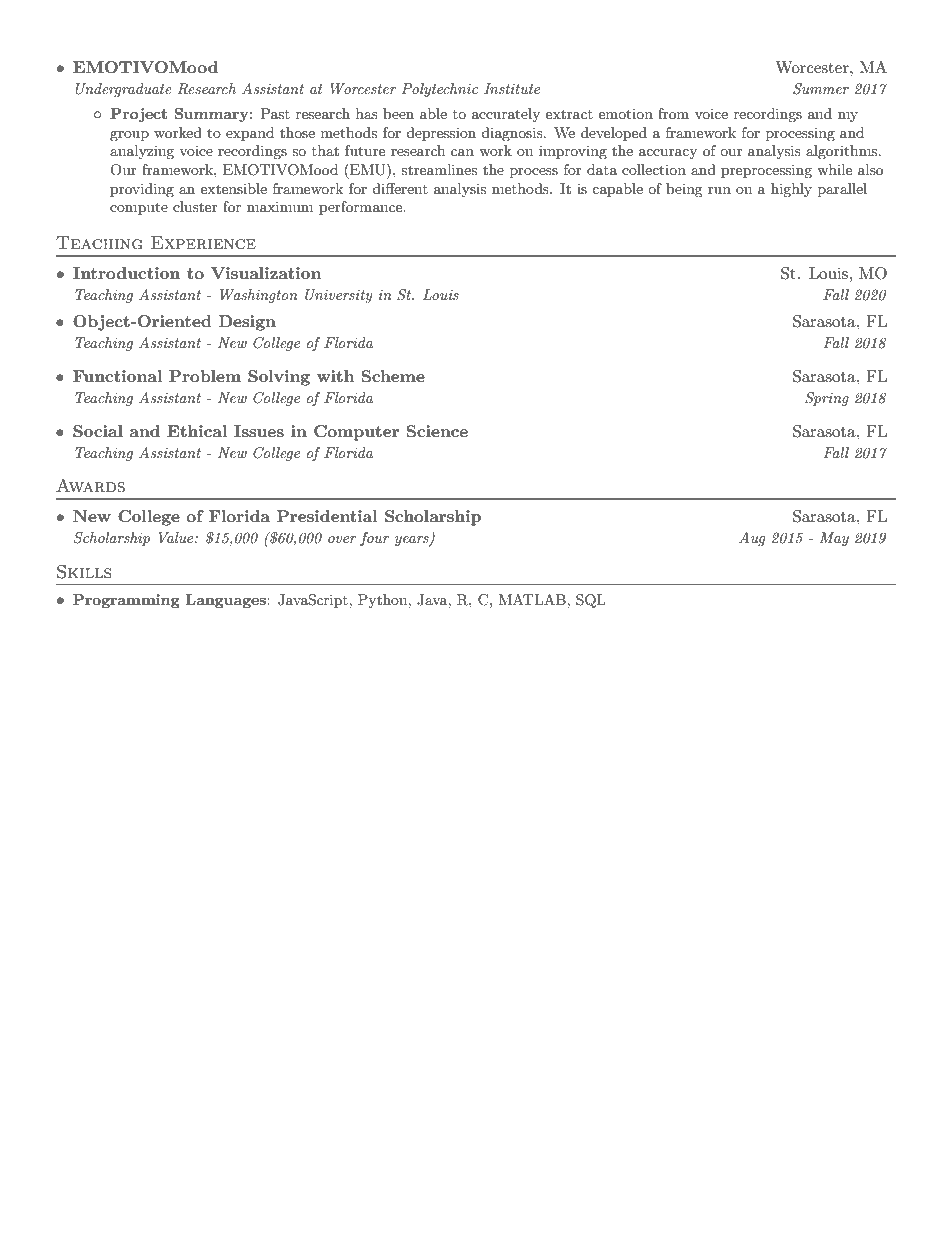 This image has width=952, height=1233. What do you see at coordinates (247, 323) in the image?
I see `Design` at bounding box center [247, 323].
